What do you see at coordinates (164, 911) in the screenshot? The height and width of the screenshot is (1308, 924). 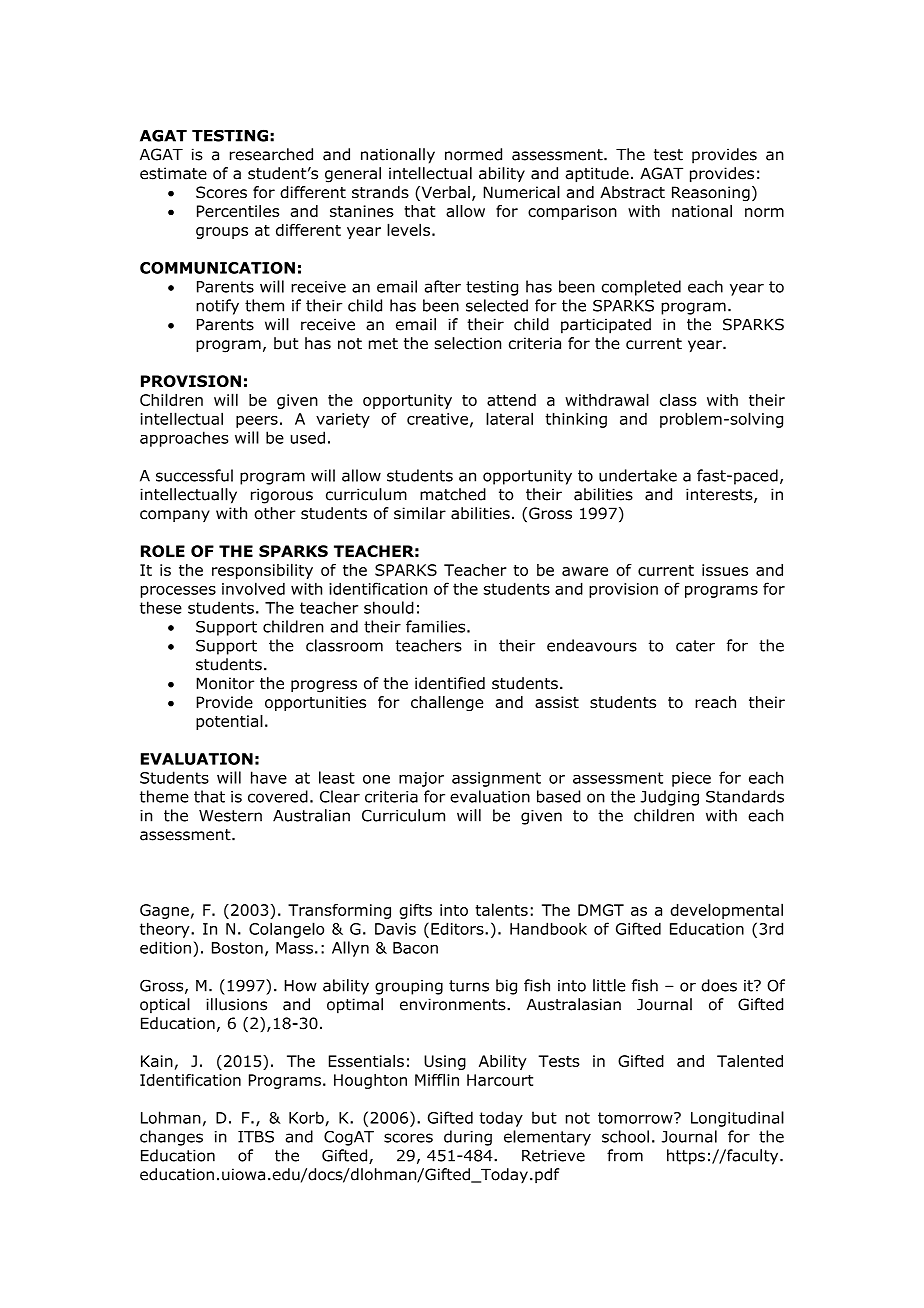 I see `Gagne` at bounding box center [164, 911].
